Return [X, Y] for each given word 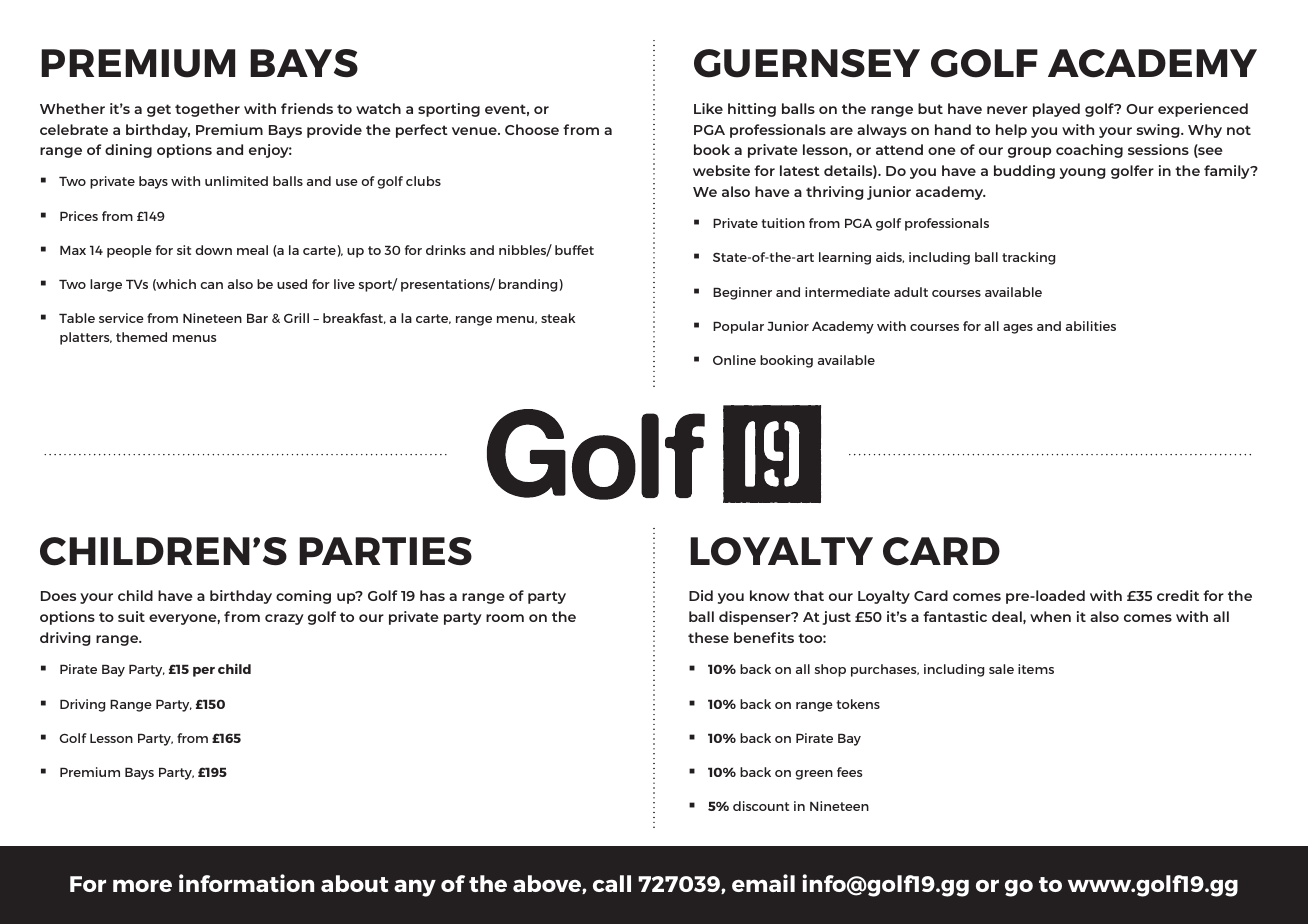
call [612, 883]
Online [734, 360]
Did [701, 595]
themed [141, 337]
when [1050, 616]
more [142, 885]
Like [708, 108]
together [207, 110]
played [1056, 110]
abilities [1091, 326]
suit [131, 616]
